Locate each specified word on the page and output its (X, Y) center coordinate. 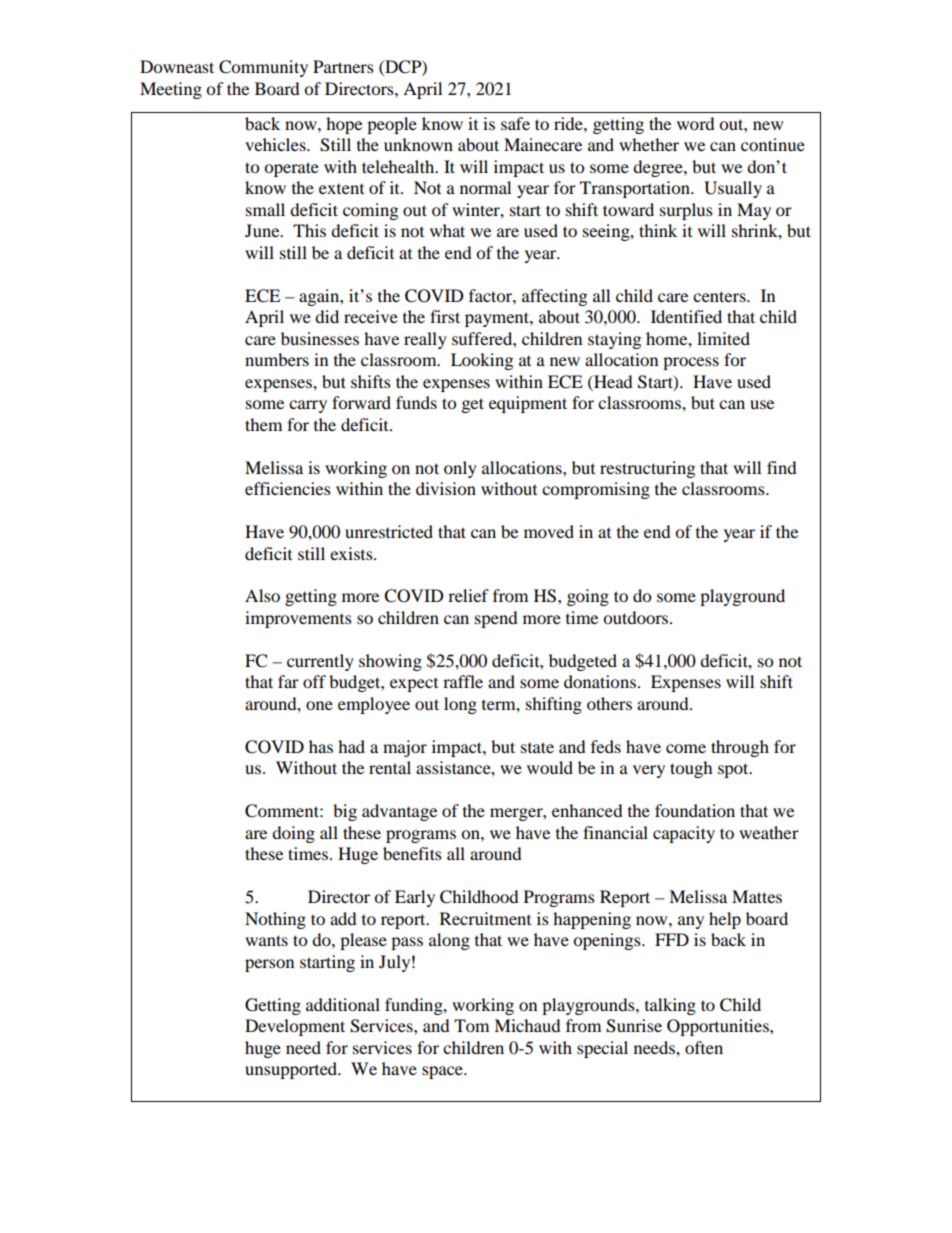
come (686, 748)
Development (295, 1027)
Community (263, 68)
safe (515, 123)
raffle (463, 681)
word (696, 123)
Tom (471, 1025)
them (263, 424)
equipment (528, 404)
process (691, 363)
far (288, 681)
